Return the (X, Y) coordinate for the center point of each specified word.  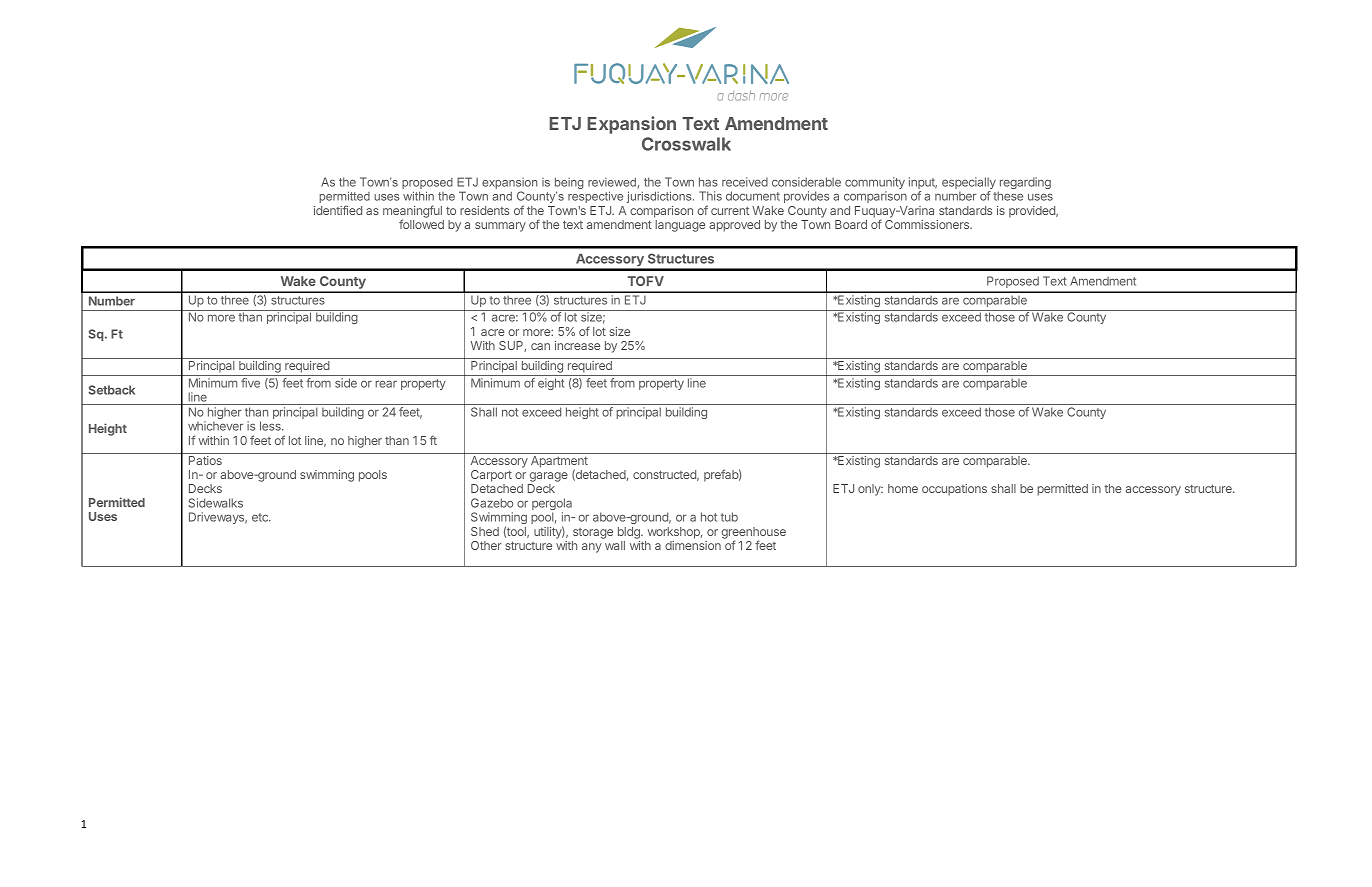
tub (729, 517)
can (540, 346)
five (250, 383)
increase (577, 345)
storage (593, 533)
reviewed (613, 182)
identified (338, 210)
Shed (485, 531)
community (875, 184)
